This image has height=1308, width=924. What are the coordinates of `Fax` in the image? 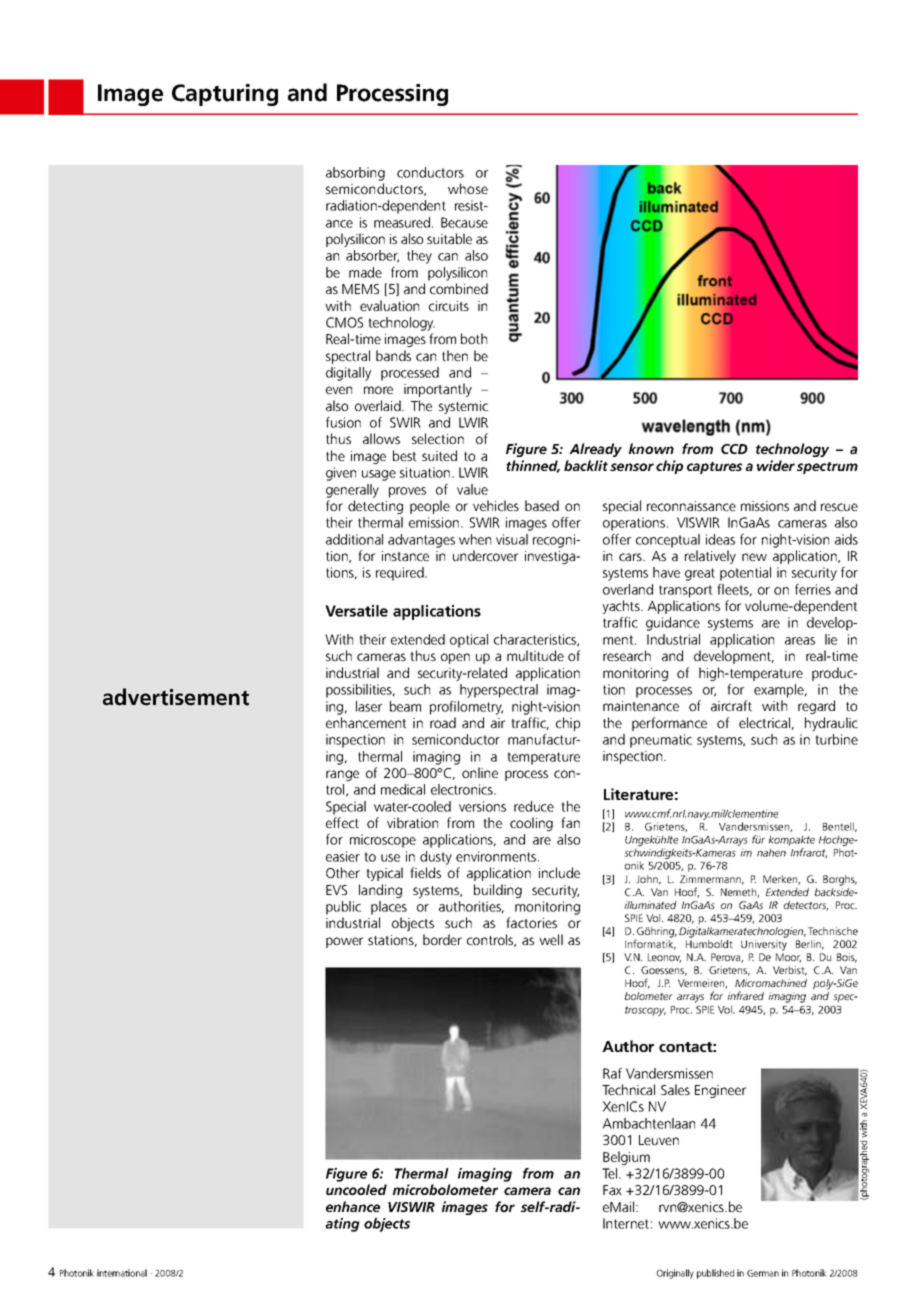 It's located at (612, 1190).
